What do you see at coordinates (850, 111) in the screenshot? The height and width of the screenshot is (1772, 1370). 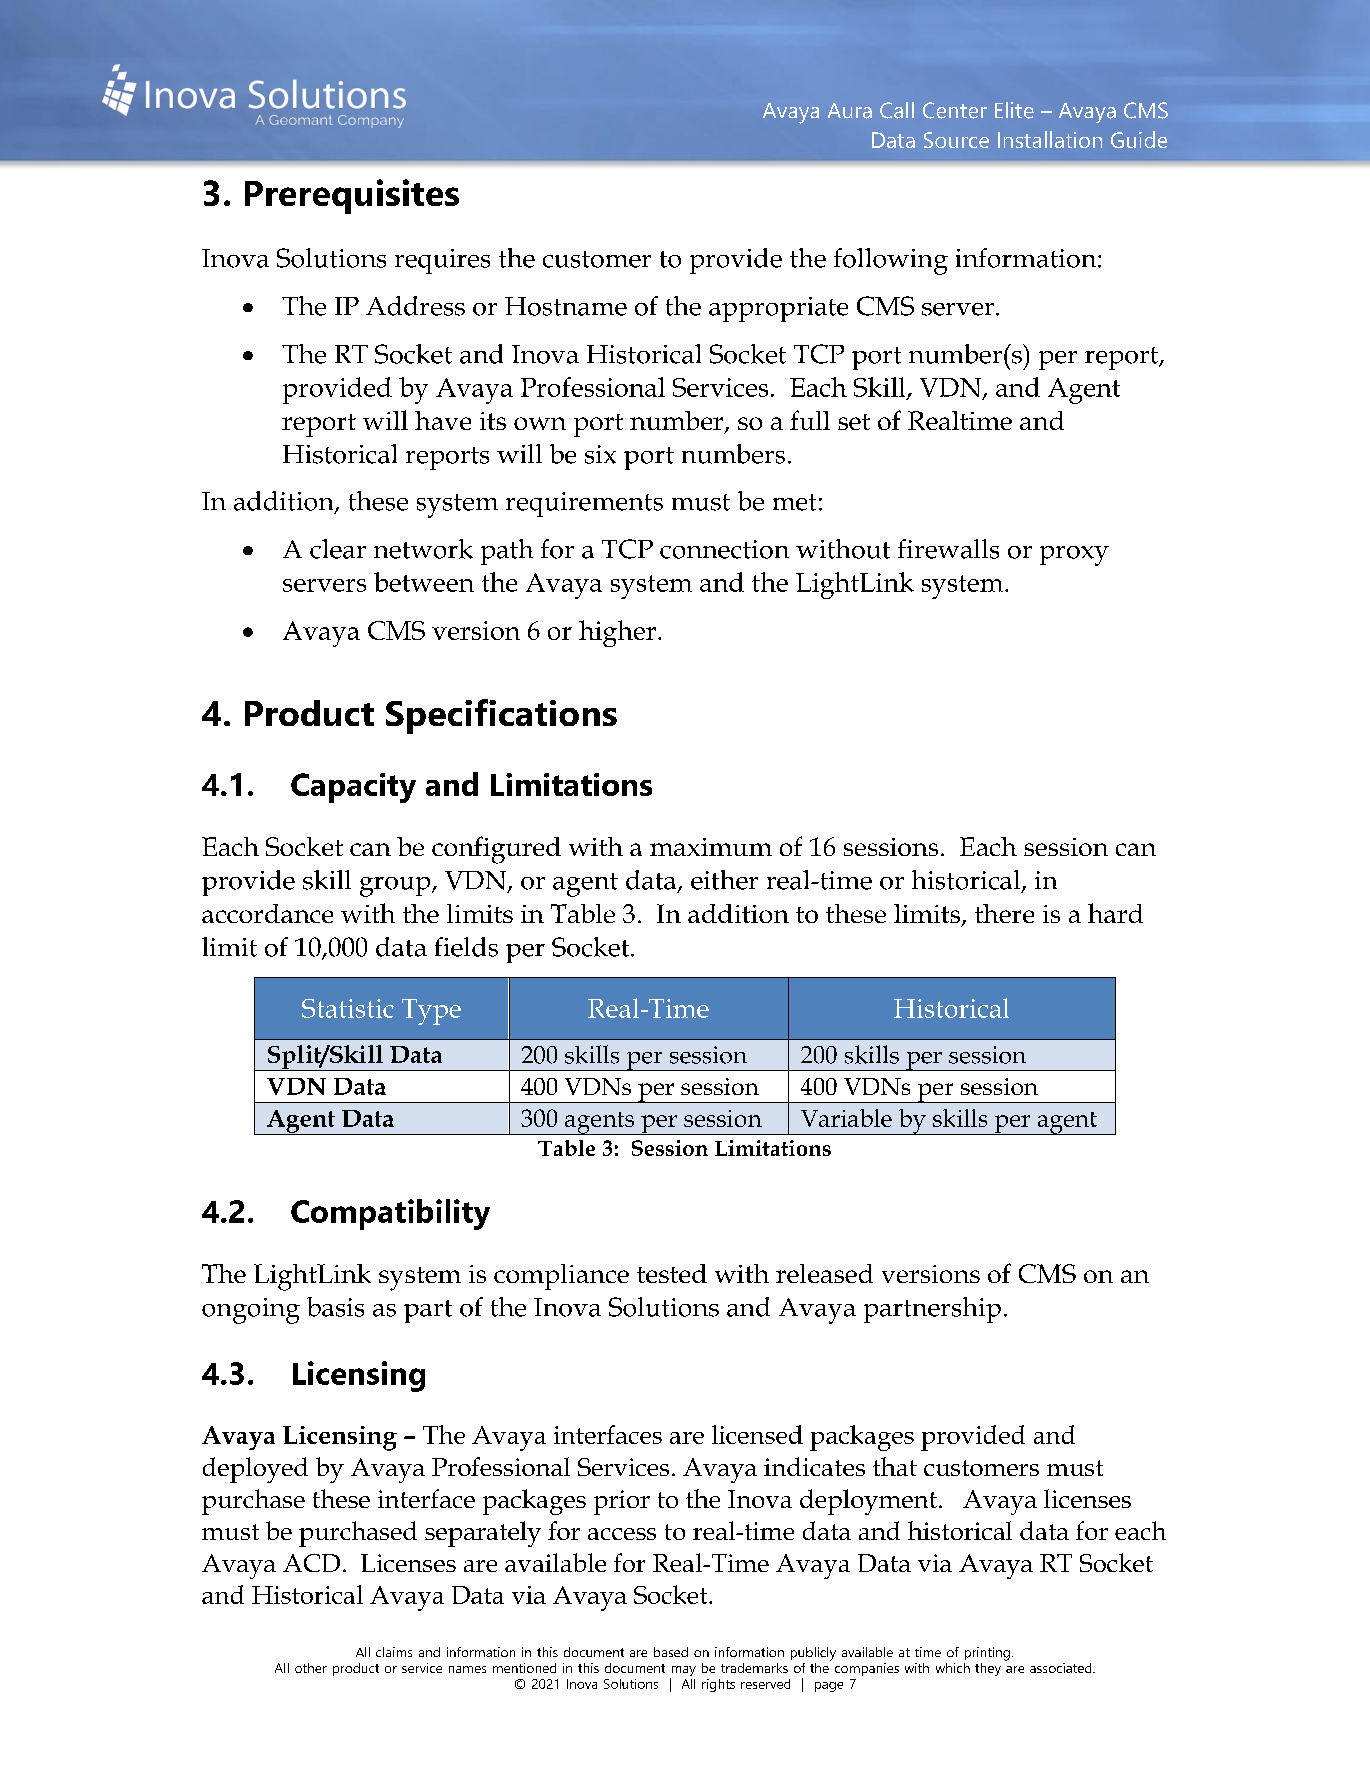 I see `Aura` at bounding box center [850, 111].
